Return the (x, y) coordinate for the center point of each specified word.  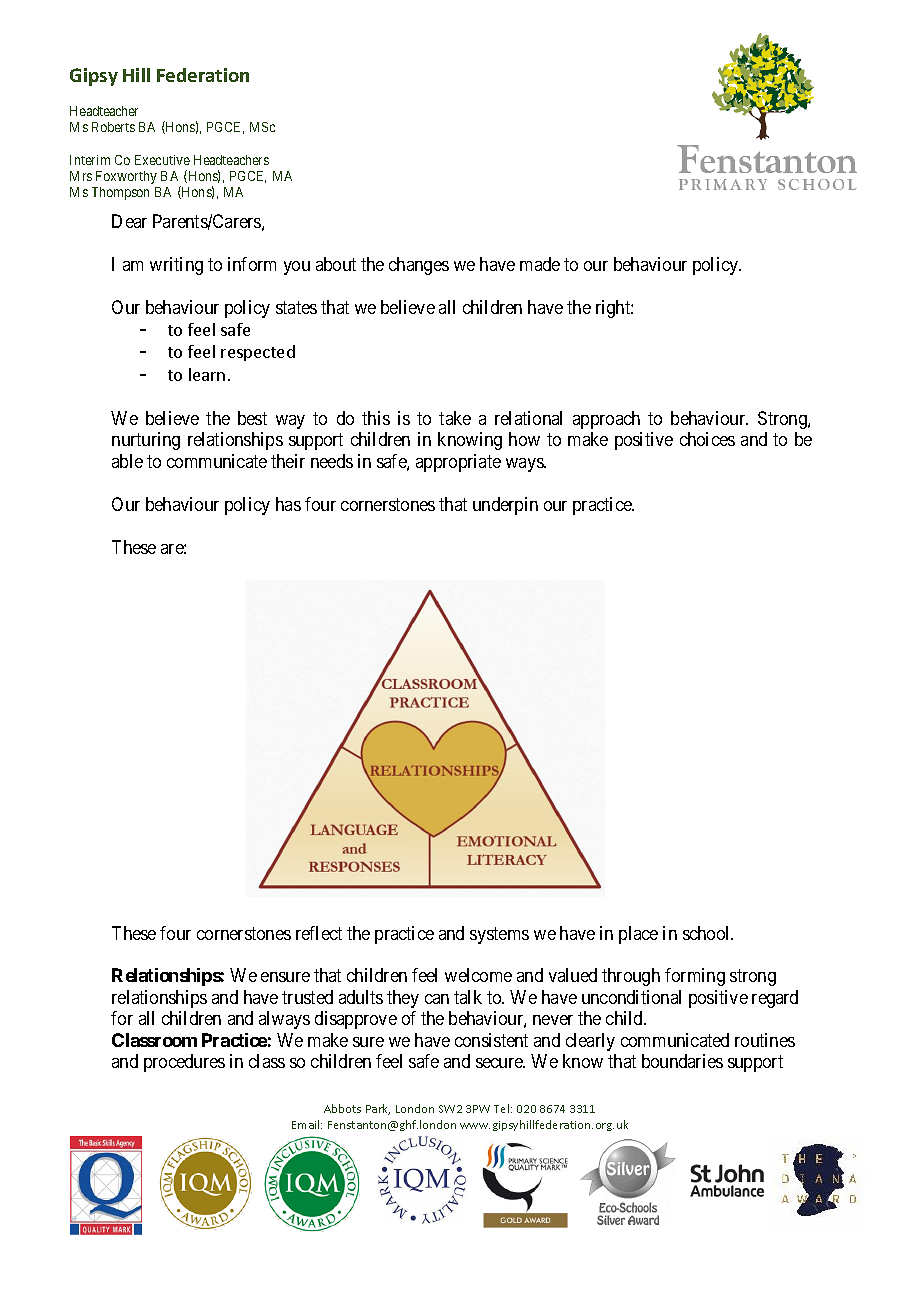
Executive (162, 160)
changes (419, 266)
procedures (184, 1063)
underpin (505, 506)
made (540, 264)
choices (707, 439)
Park (378, 1109)
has (288, 504)
